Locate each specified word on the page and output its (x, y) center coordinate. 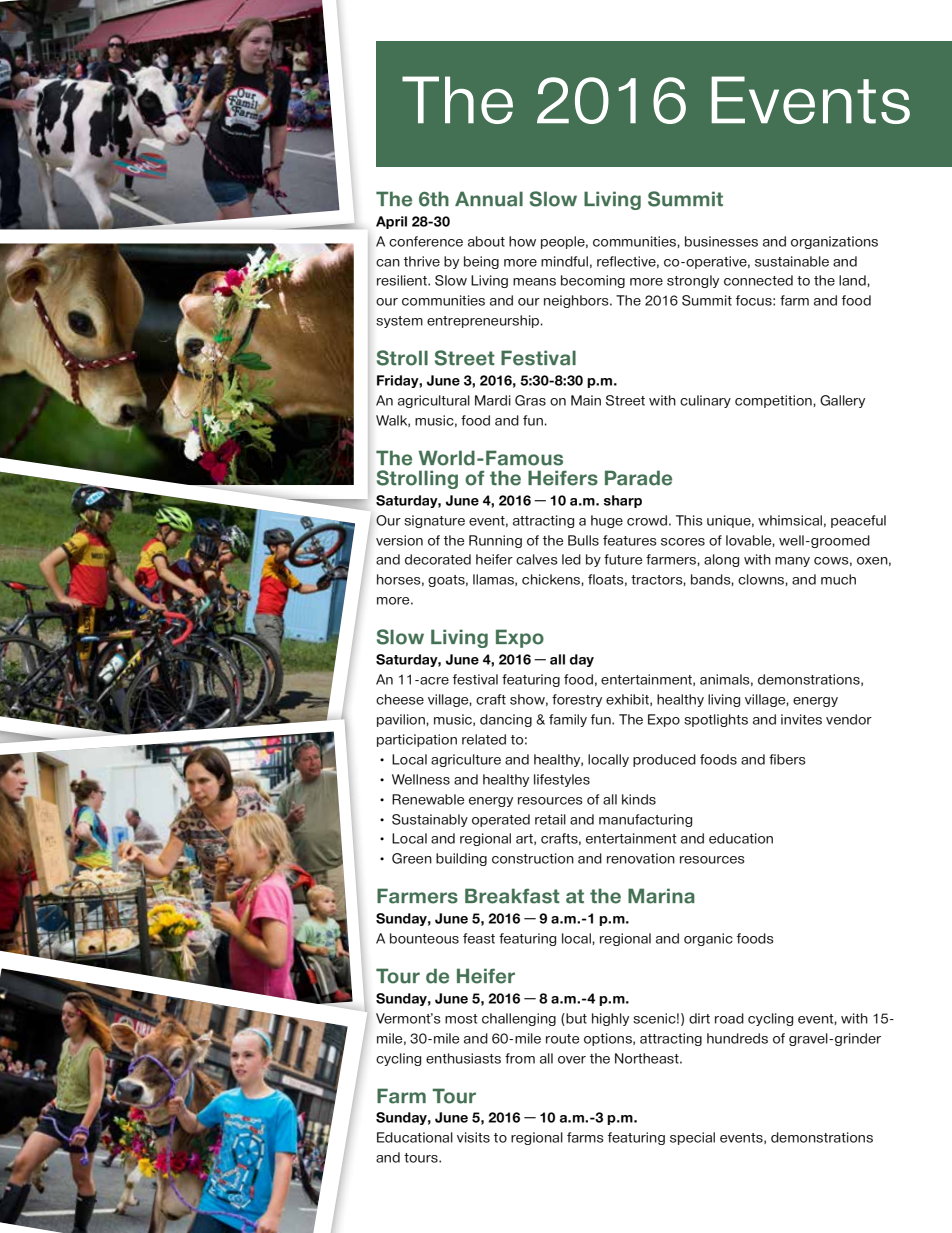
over (572, 1060)
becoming (593, 281)
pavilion (401, 720)
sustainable (792, 261)
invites (801, 719)
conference (426, 241)
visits (473, 1137)
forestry (577, 700)
